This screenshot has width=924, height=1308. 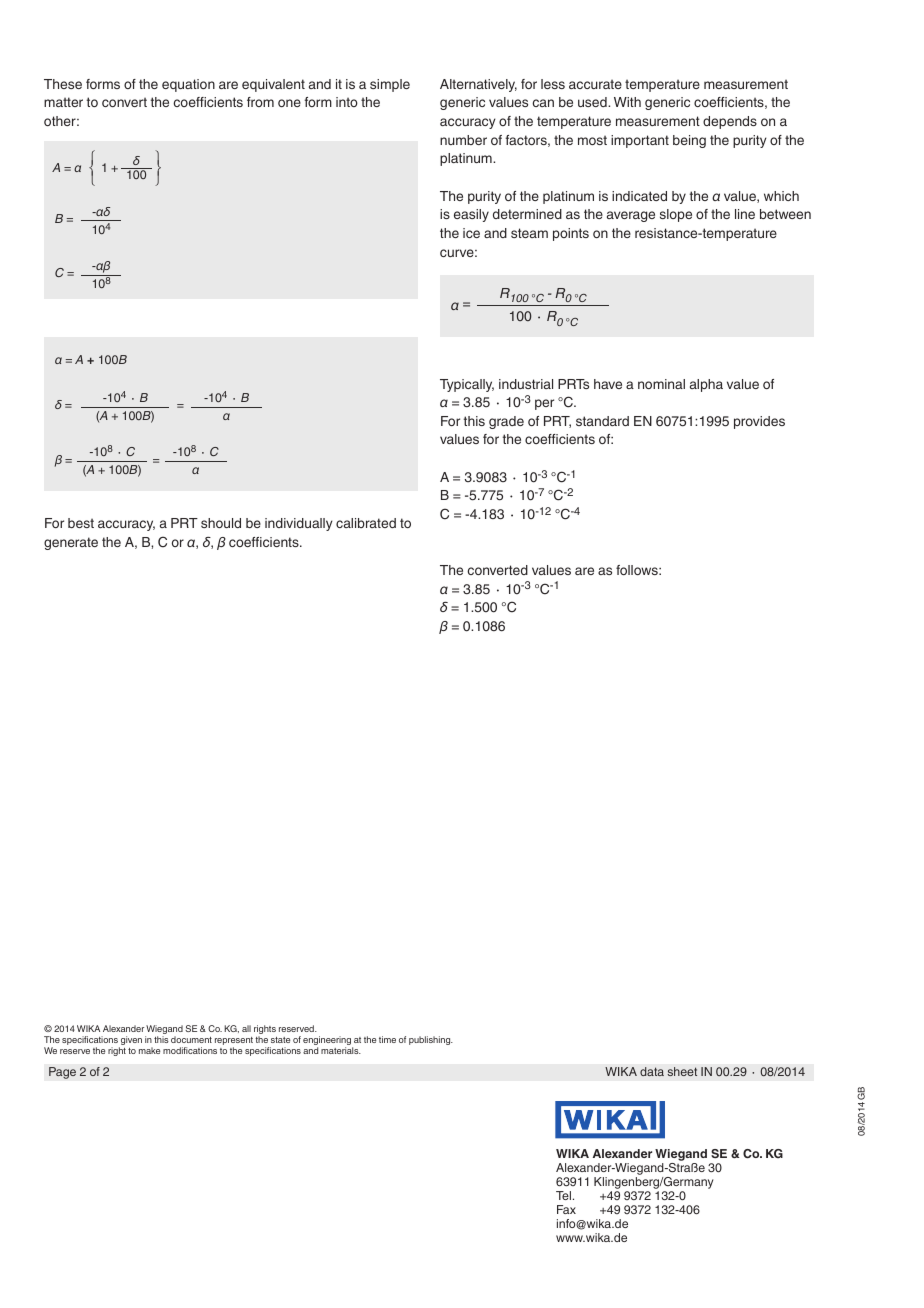 What do you see at coordinates (431, 1040) in the screenshot?
I see `publishing` at bounding box center [431, 1040].
